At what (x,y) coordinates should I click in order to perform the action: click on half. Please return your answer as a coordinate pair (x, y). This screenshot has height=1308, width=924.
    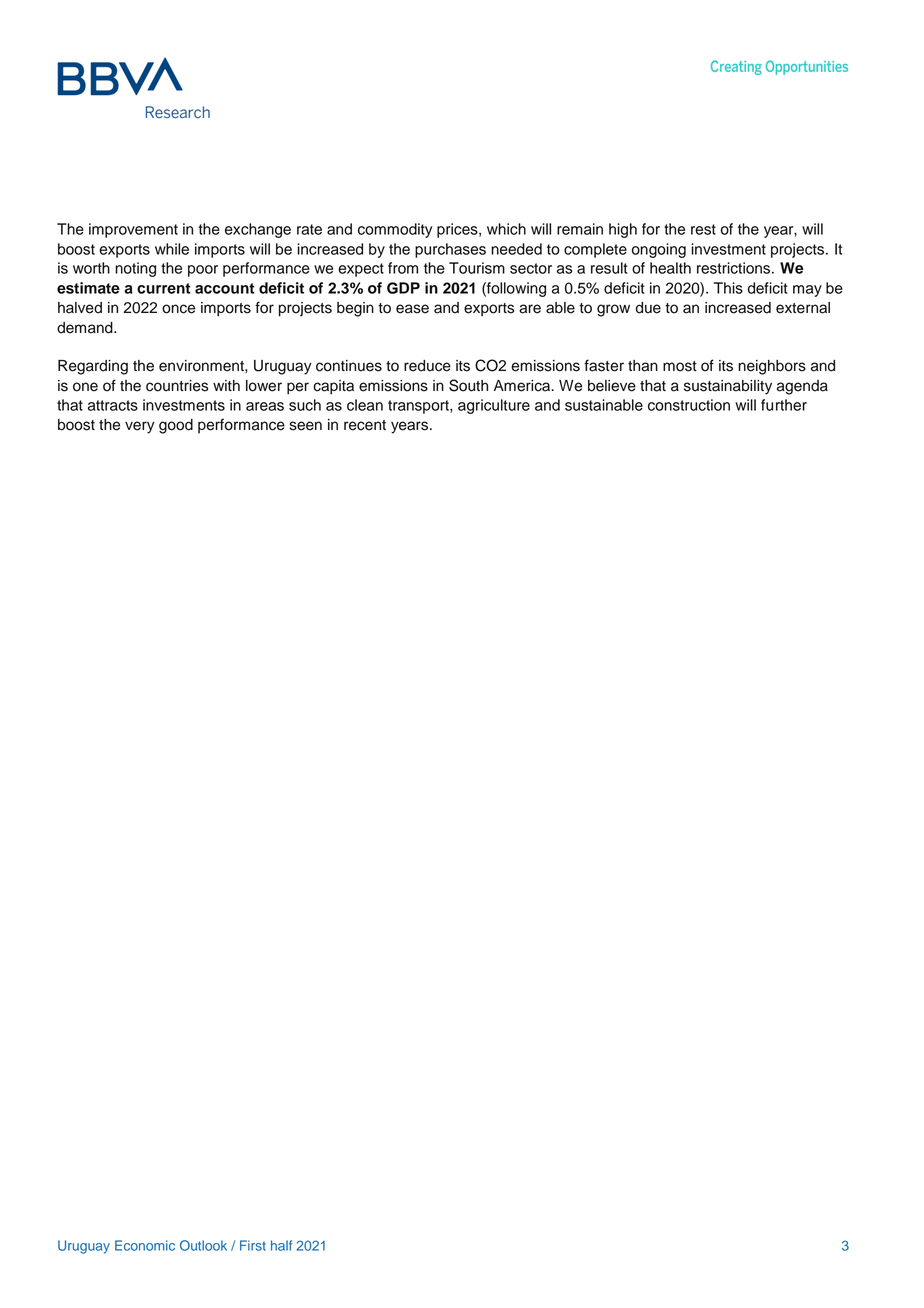
    Looking at the image, I should click on (281, 1245).
